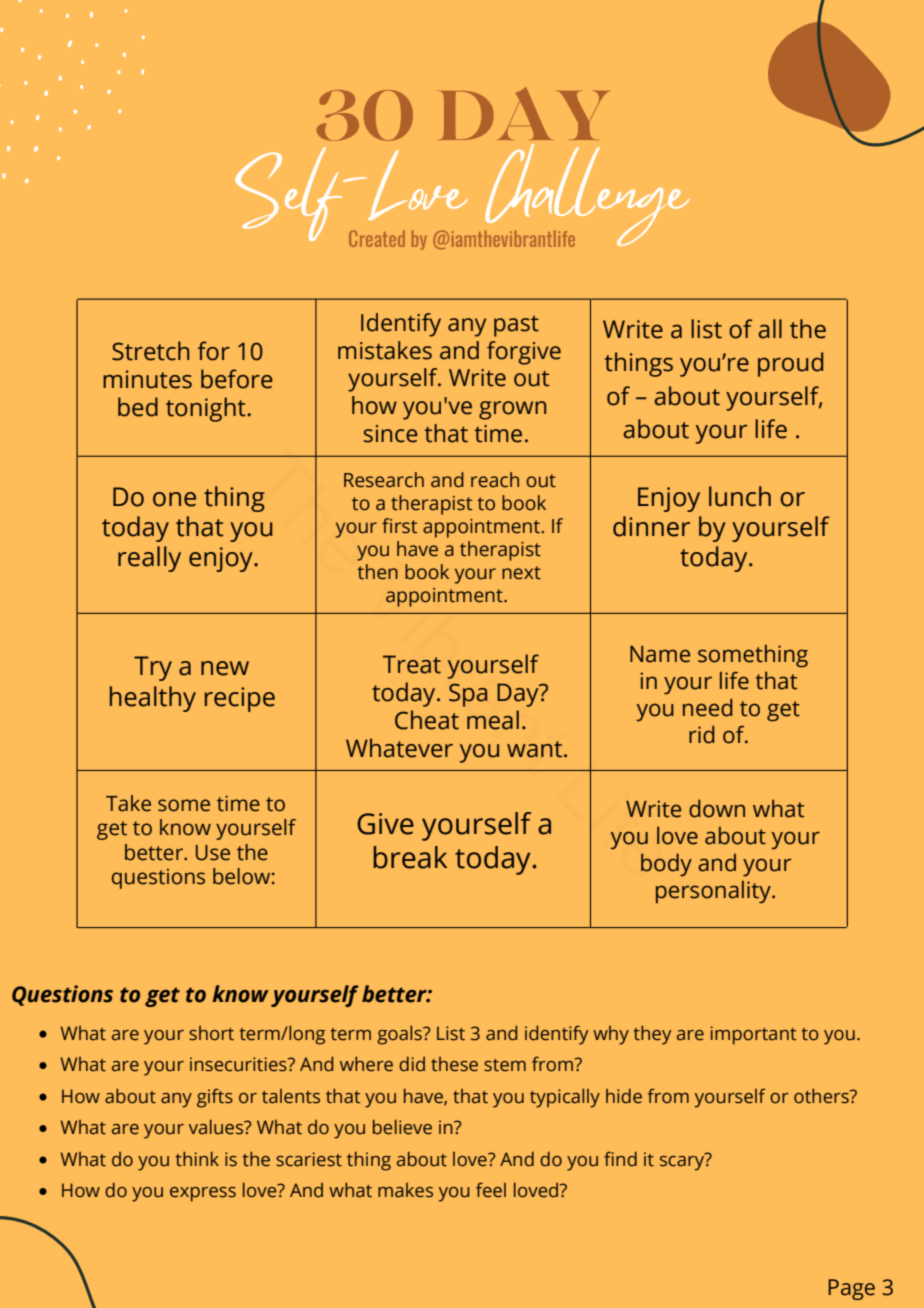 The height and width of the screenshot is (1308, 924). I want to click on Challenge, so click(587, 195).
